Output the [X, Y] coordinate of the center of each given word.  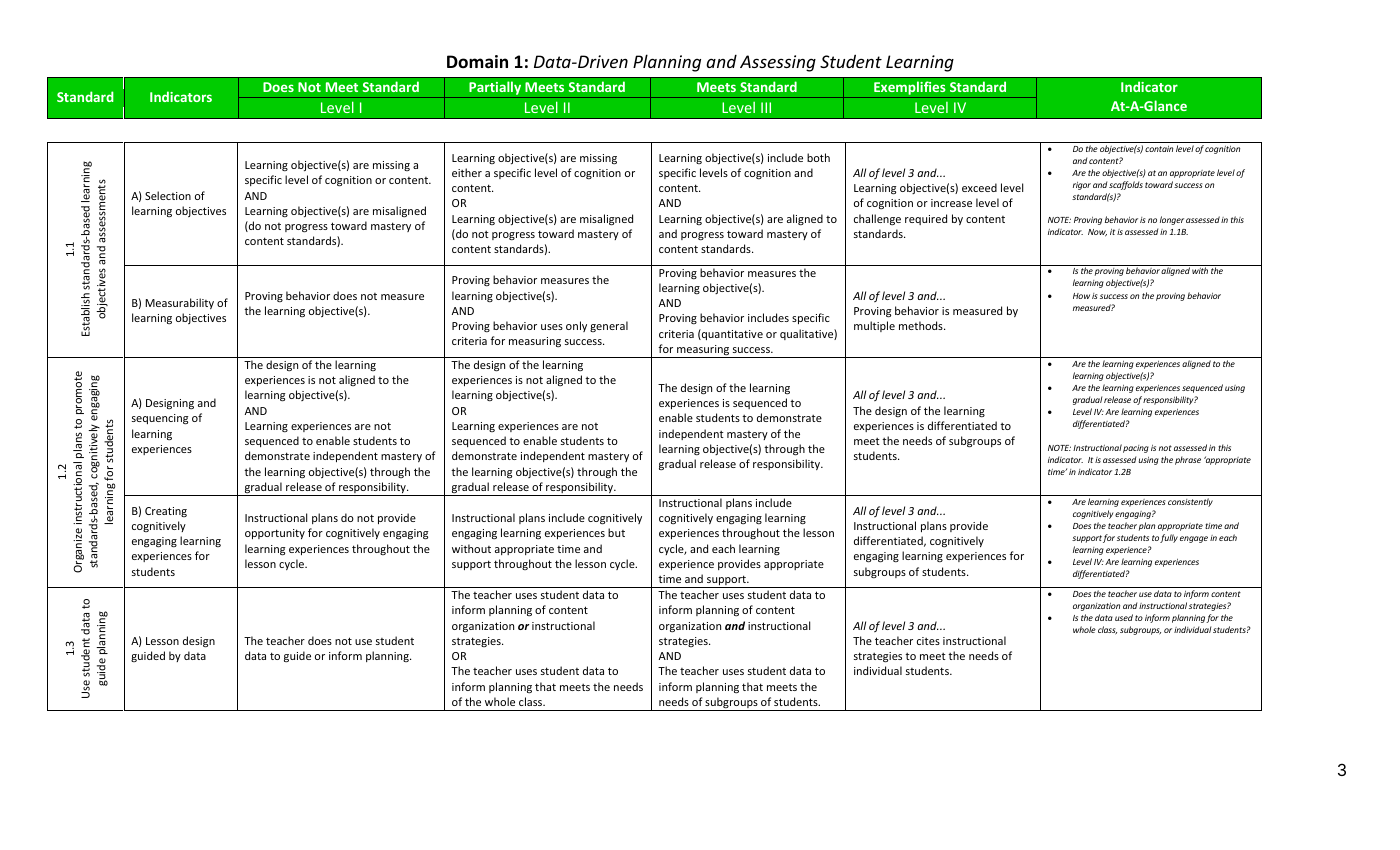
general [609, 326]
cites [928, 641]
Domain [477, 61]
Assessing [778, 63]
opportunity [275, 534]
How [1081, 296]
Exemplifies [910, 89]
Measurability [179, 303]
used [1124, 617]
